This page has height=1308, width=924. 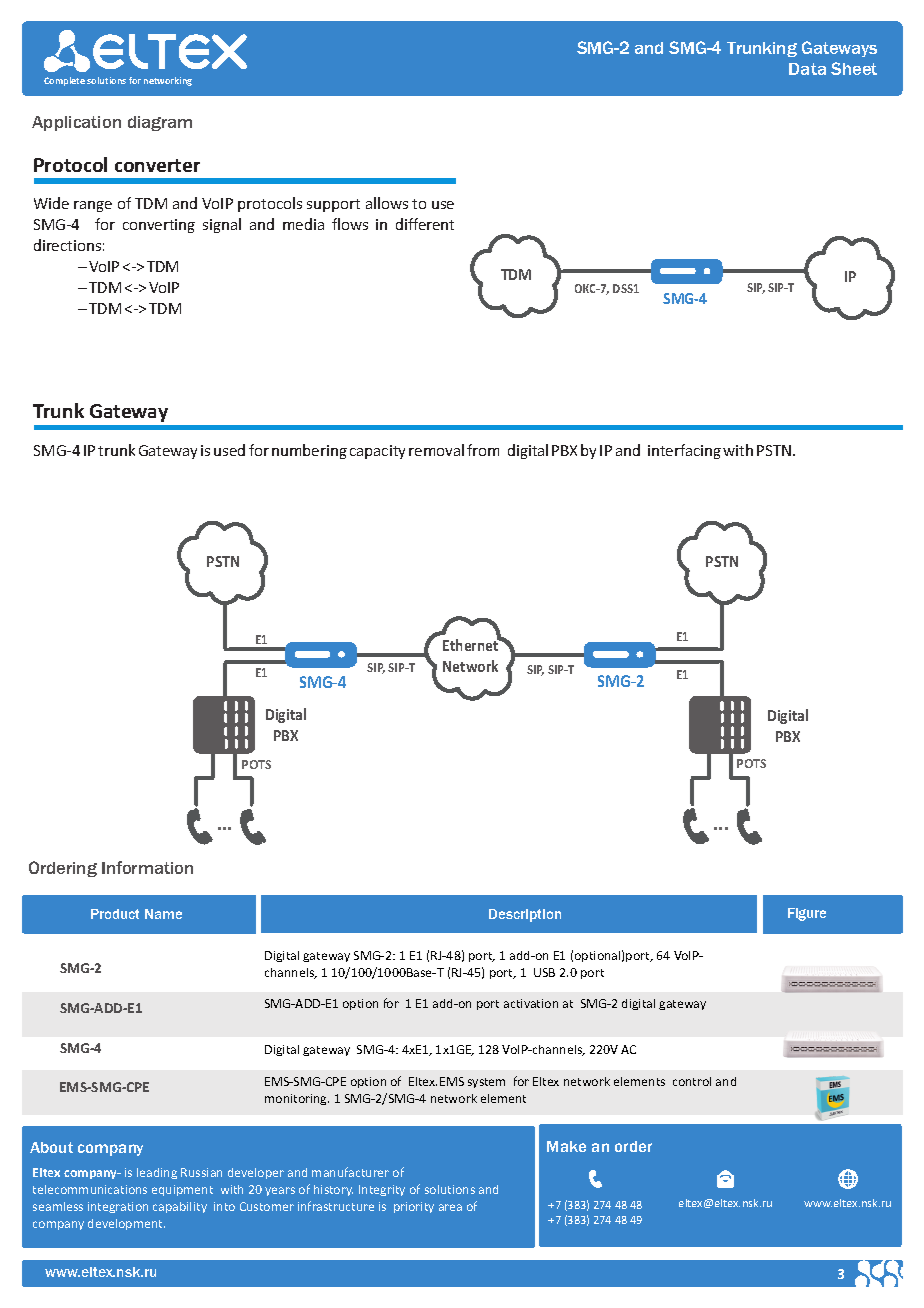 I want to click on used, so click(x=229, y=450).
